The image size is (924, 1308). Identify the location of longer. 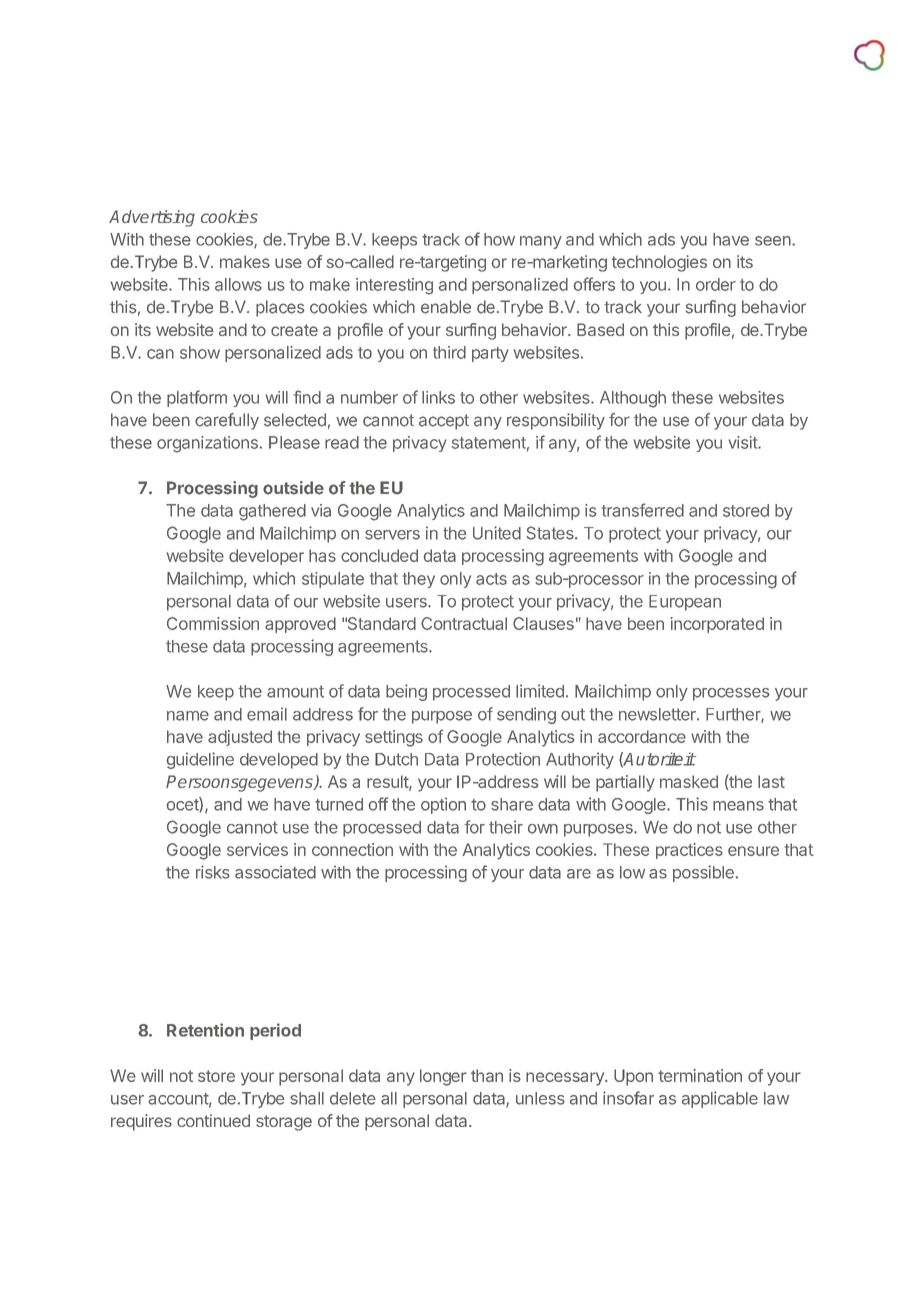
(443, 1077).
